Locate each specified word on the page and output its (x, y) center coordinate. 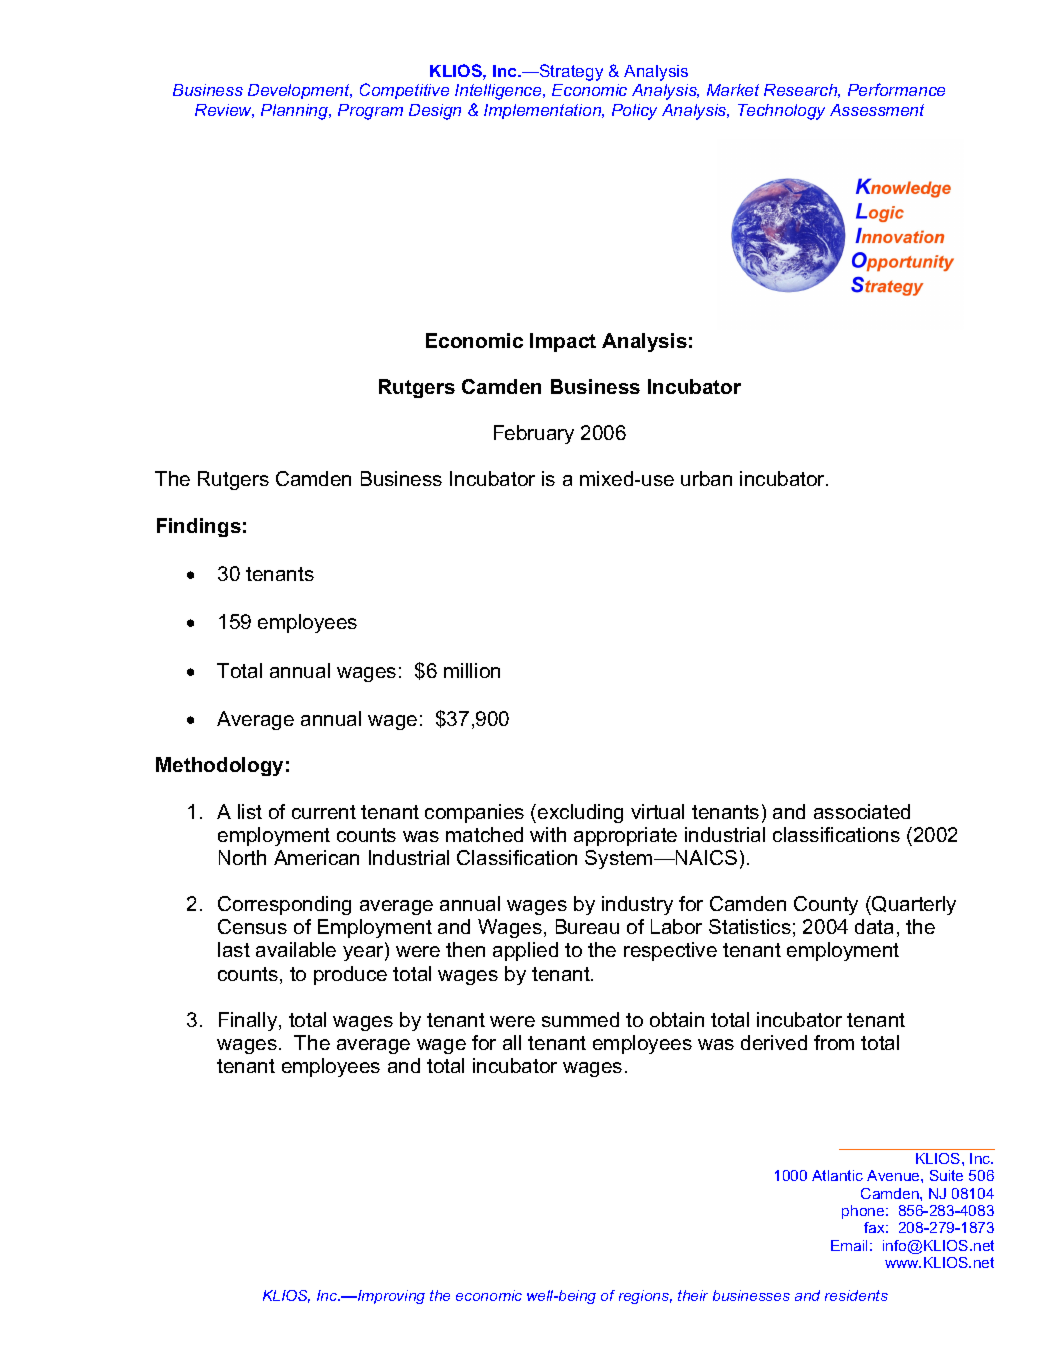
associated (862, 811)
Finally (249, 1021)
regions (645, 1297)
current (324, 812)
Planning (296, 112)
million (472, 670)
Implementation (544, 111)
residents (856, 1295)
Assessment (877, 110)
